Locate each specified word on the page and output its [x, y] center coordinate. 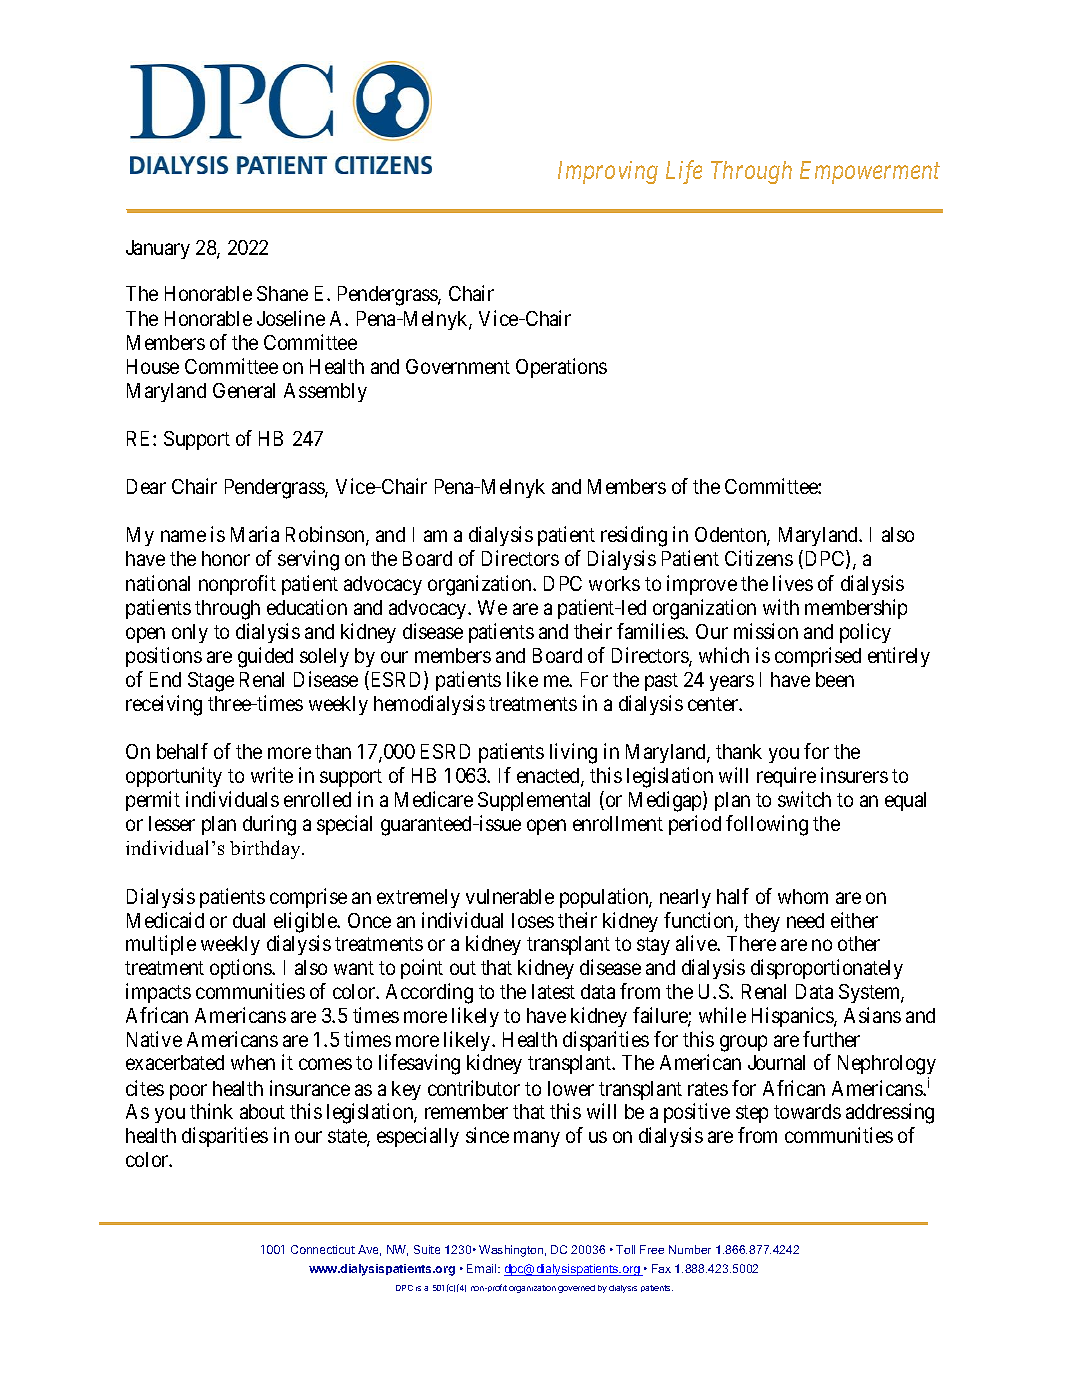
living [573, 753]
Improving [608, 172]
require [786, 777]
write [272, 775]
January [158, 249]
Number [690, 1249]
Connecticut [323, 1249]
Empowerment [870, 172]
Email [483, 1268]
